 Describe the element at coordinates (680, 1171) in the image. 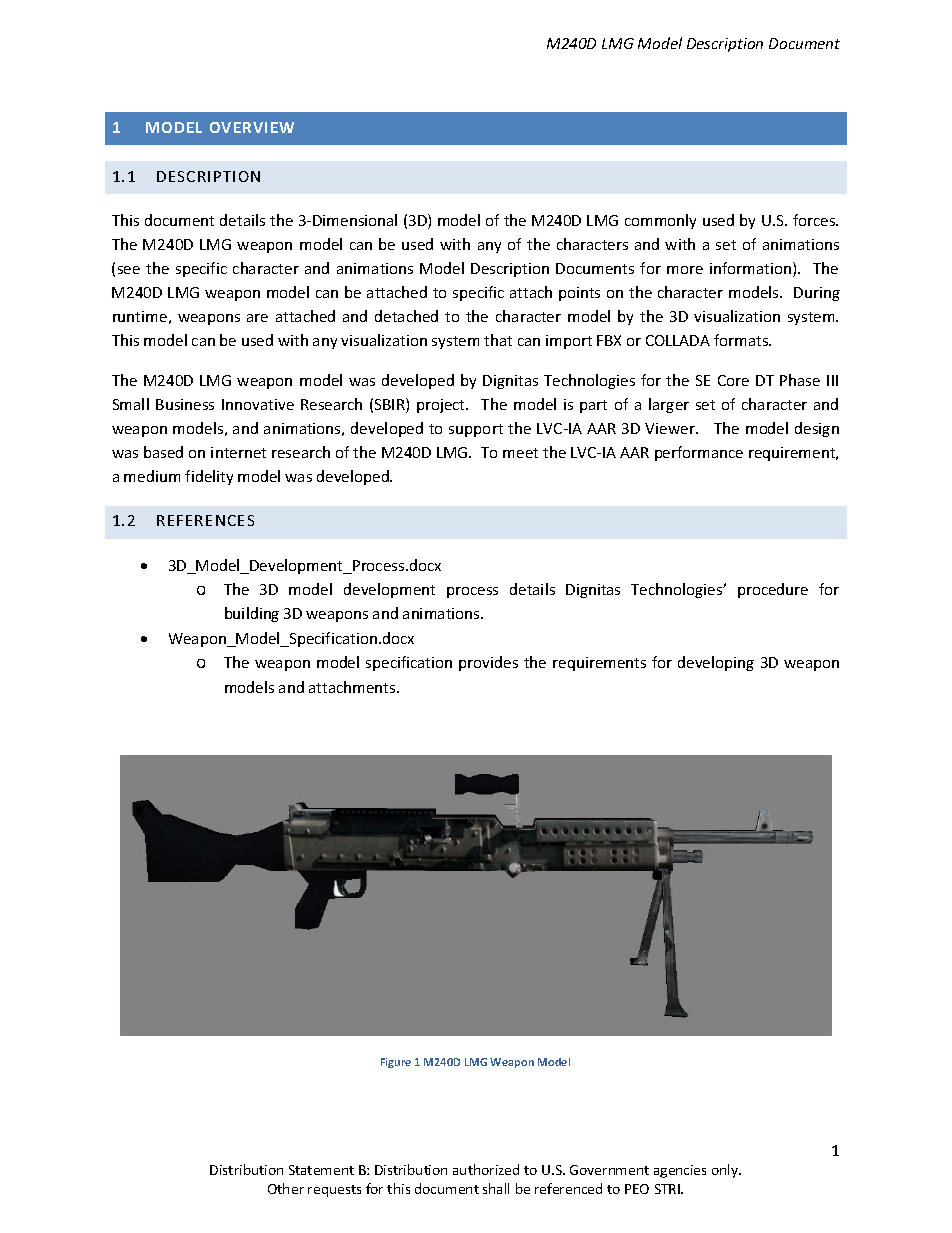

I see `agencies` at that location.
